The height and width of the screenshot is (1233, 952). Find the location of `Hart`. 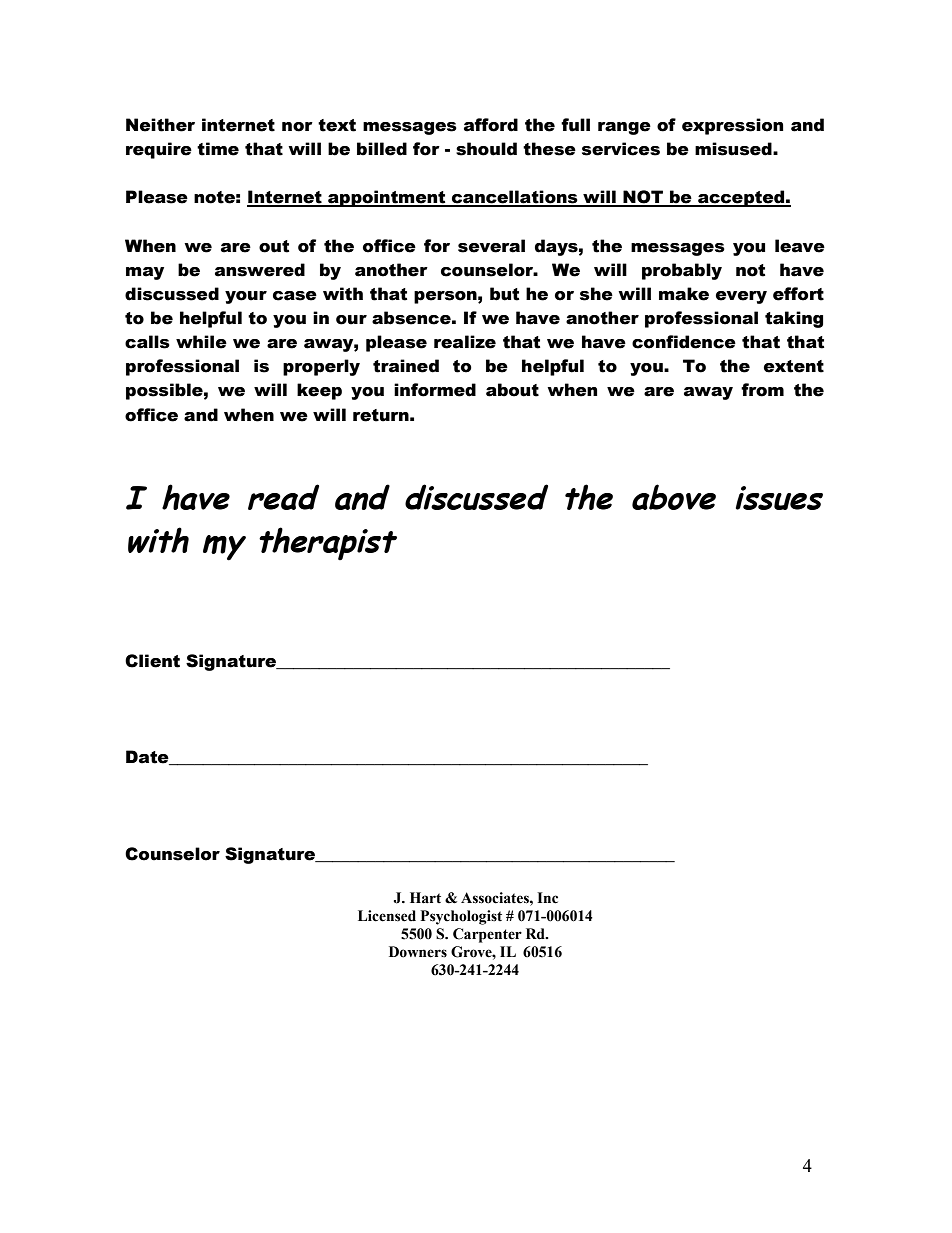

Hart is located at coordinates (425, 898).
